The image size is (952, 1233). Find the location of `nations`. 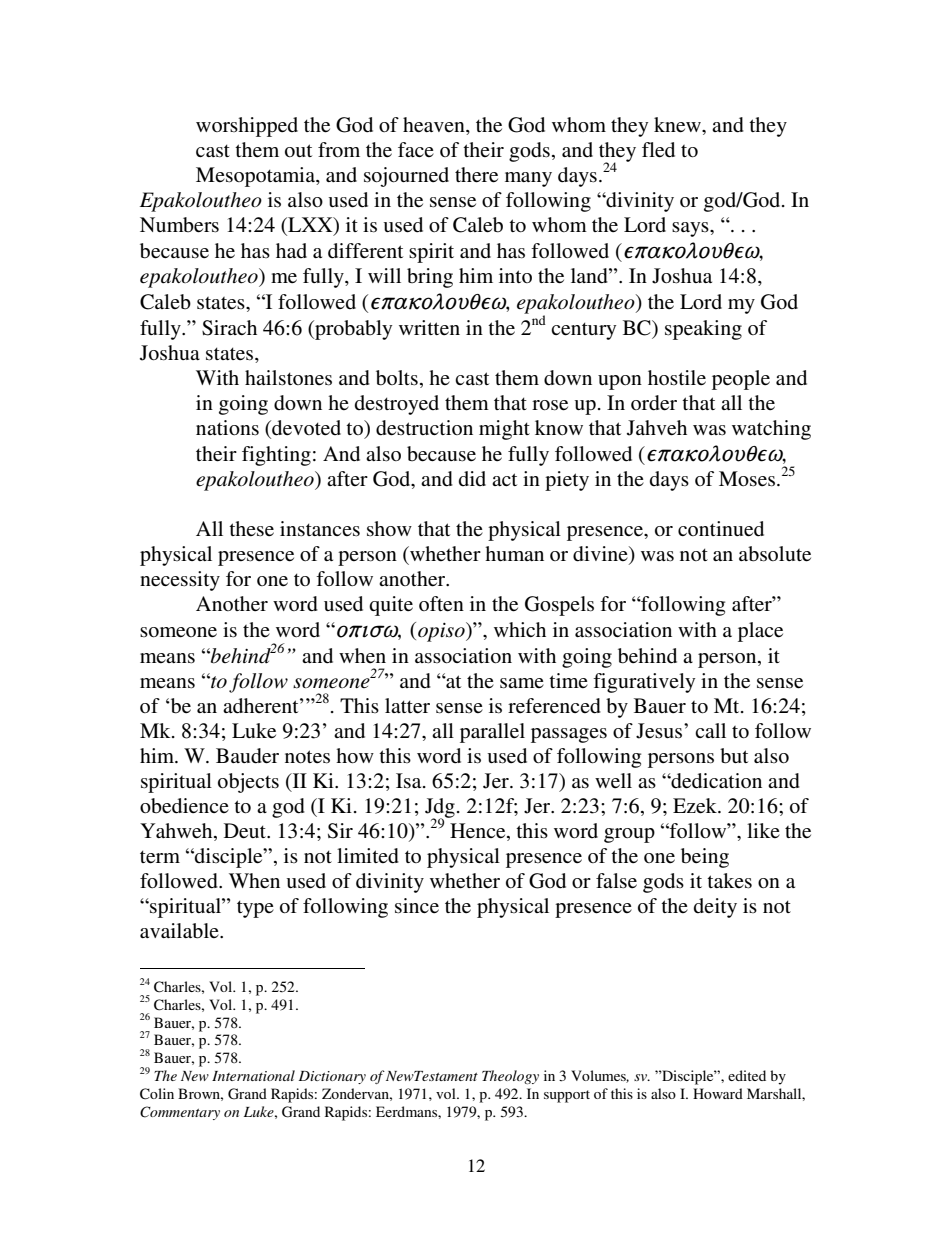

nations is located at coordinates (227, 428).
